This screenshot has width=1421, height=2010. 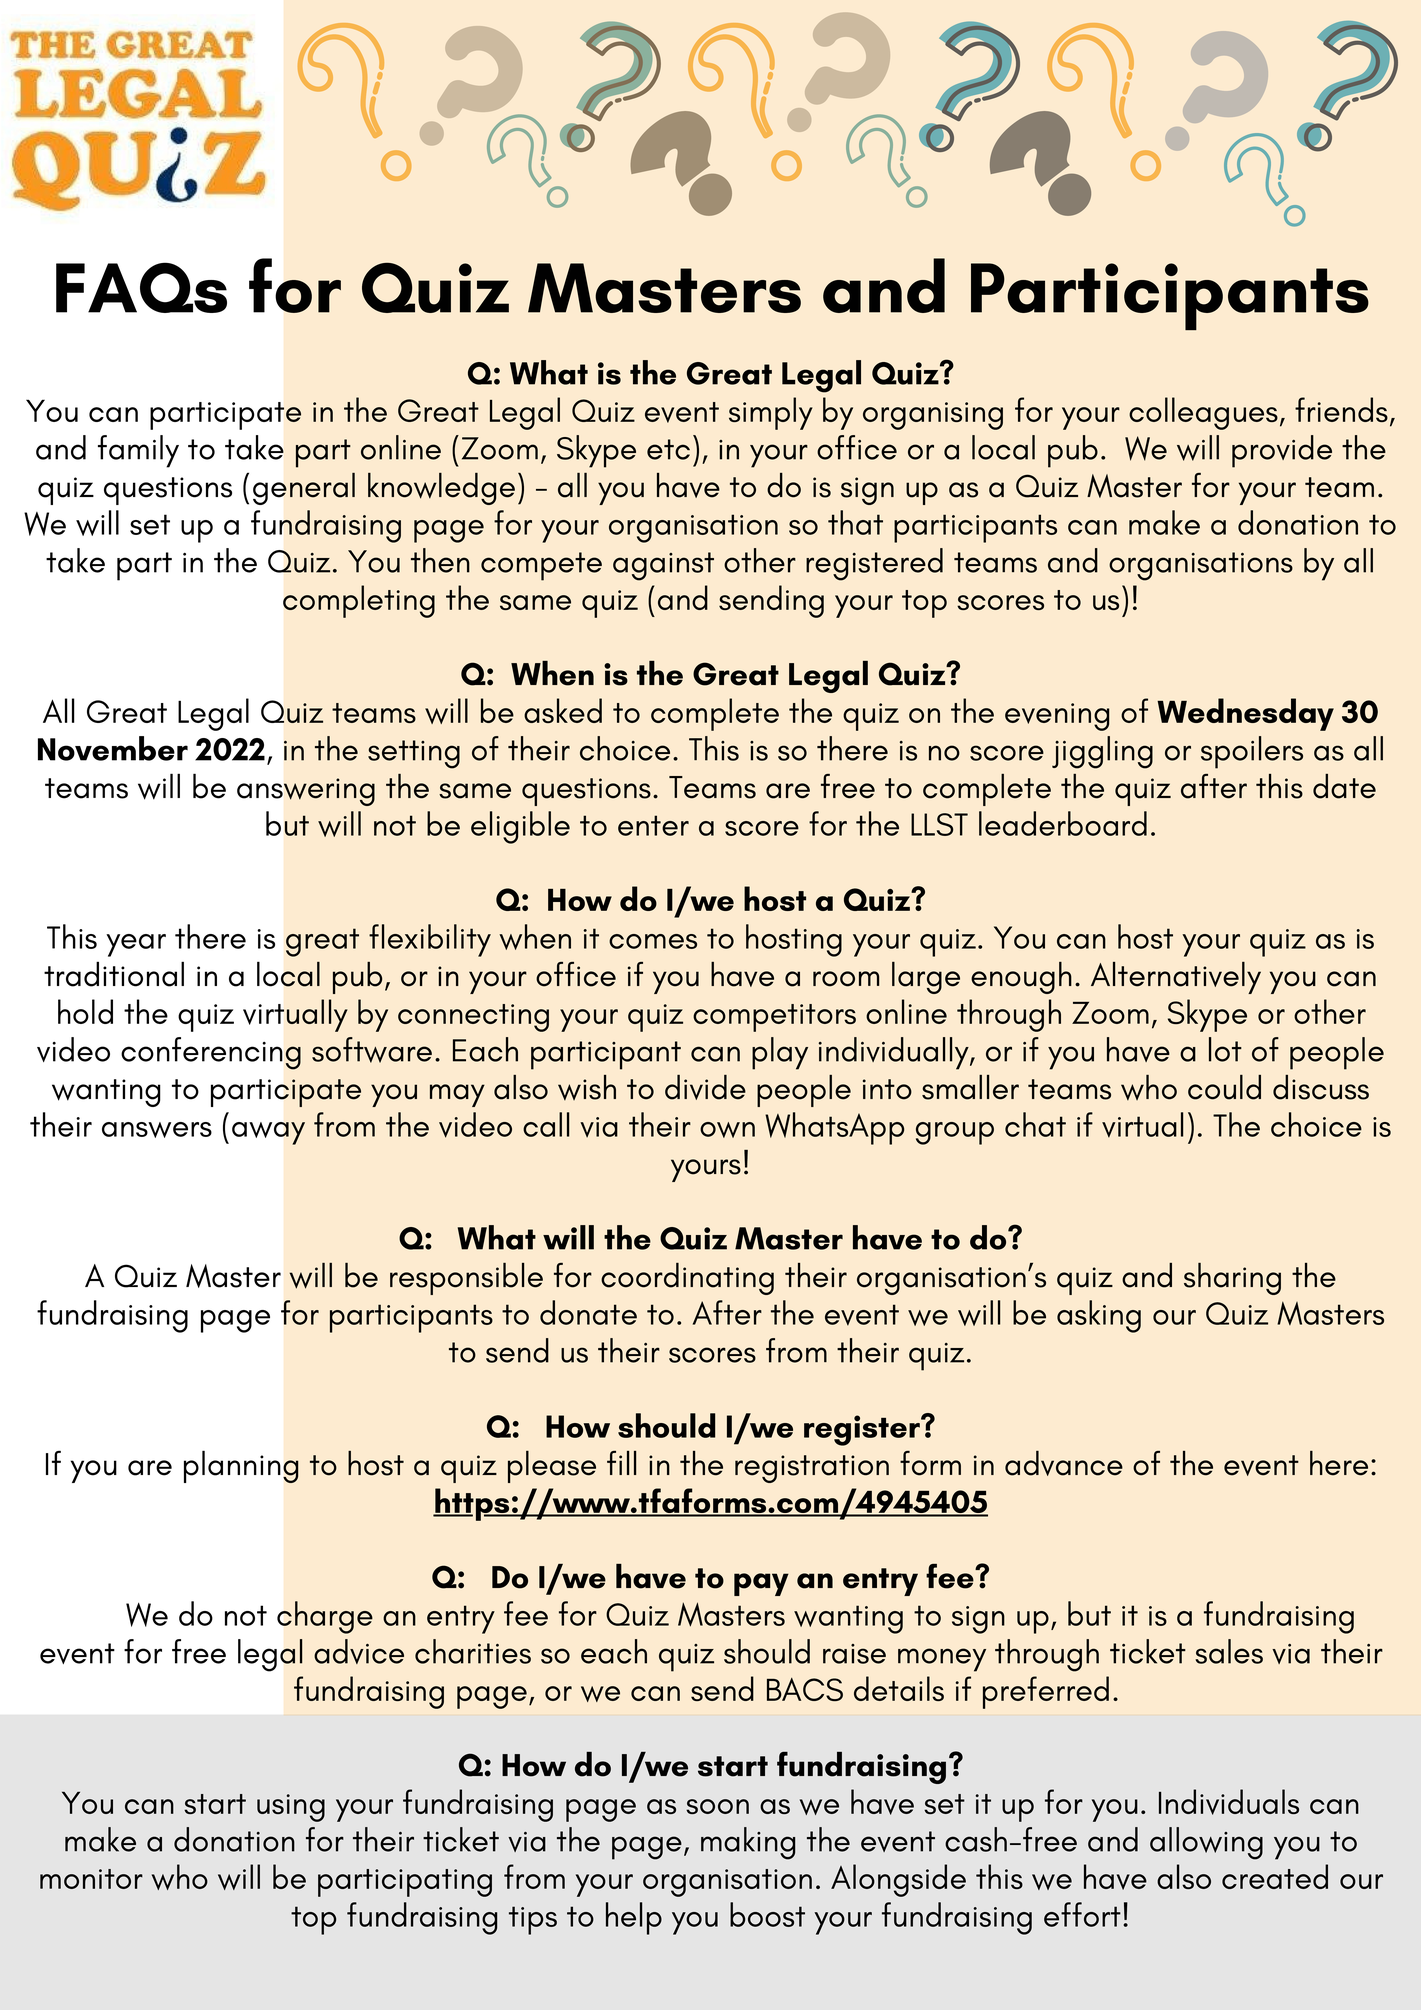 What do you see at coordinates (1224, 1087) in the screenshot?
I see `could` at bounding box center [1224, 1087].
